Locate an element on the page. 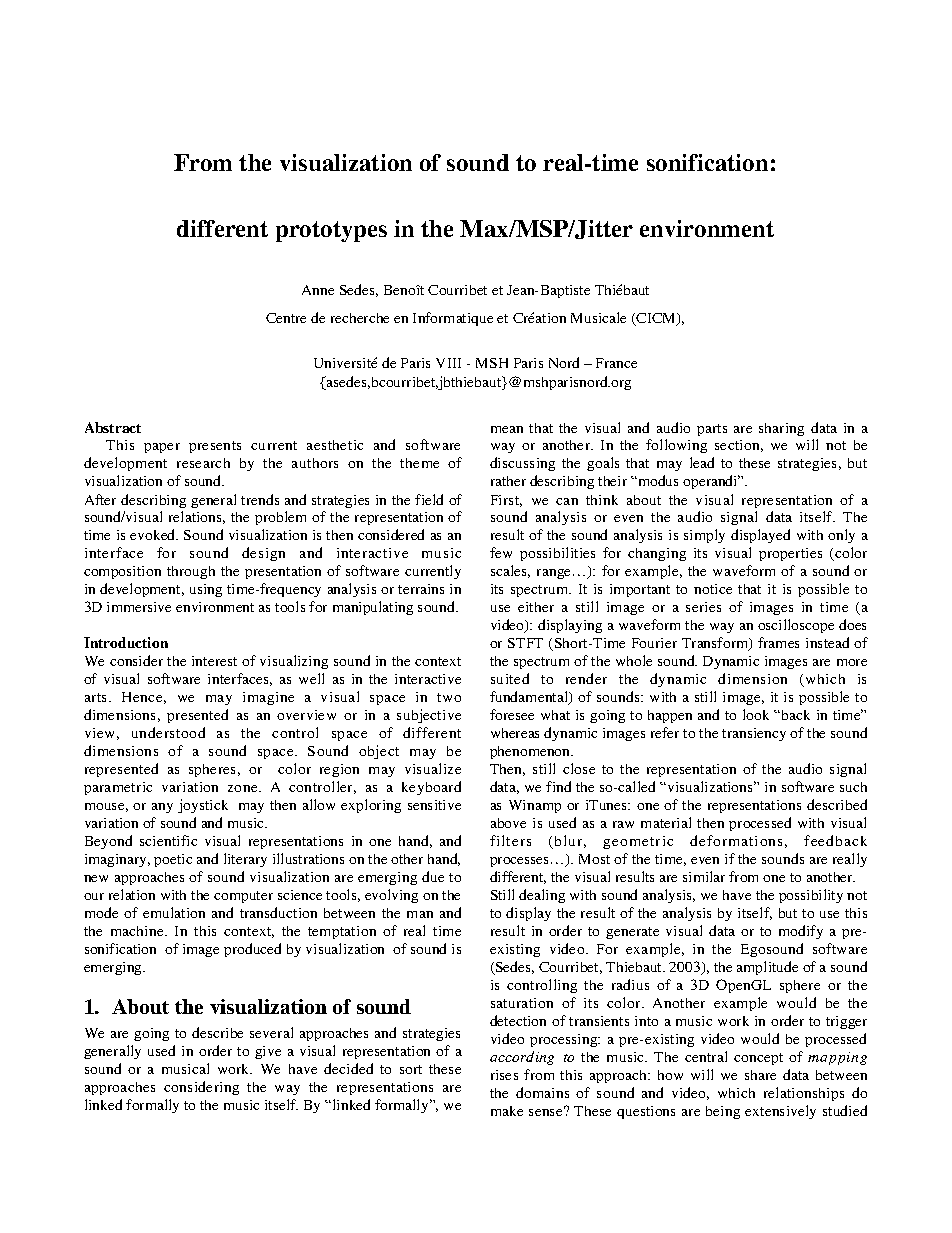 Image resolution: width=952 pixels, height=1233 pixels. material is located at coordinates (666, 822).
